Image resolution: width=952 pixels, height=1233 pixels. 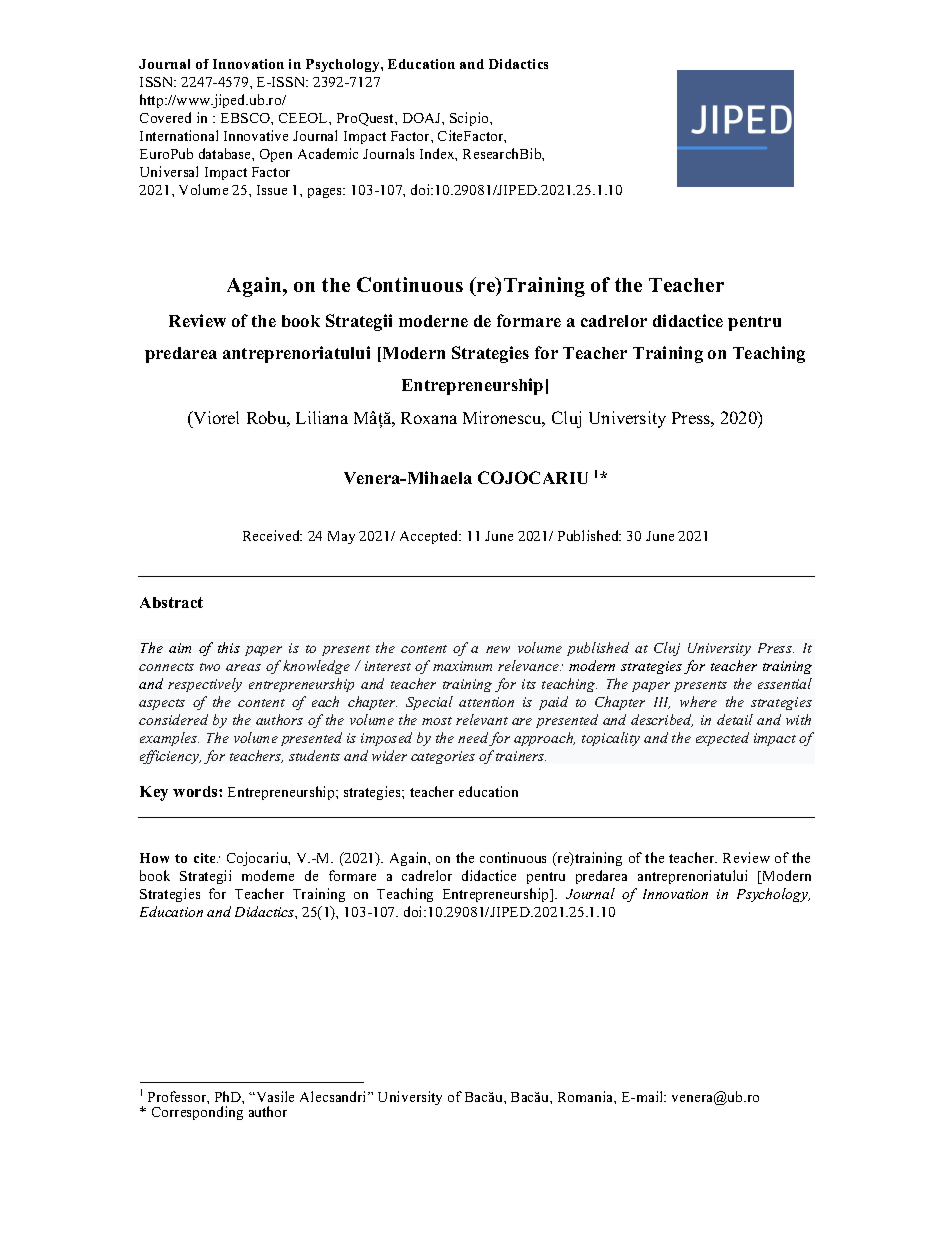 What do you see at coordinates (154, 858) in the screenshot?
I see `How` at bounding box center [154, 858].
